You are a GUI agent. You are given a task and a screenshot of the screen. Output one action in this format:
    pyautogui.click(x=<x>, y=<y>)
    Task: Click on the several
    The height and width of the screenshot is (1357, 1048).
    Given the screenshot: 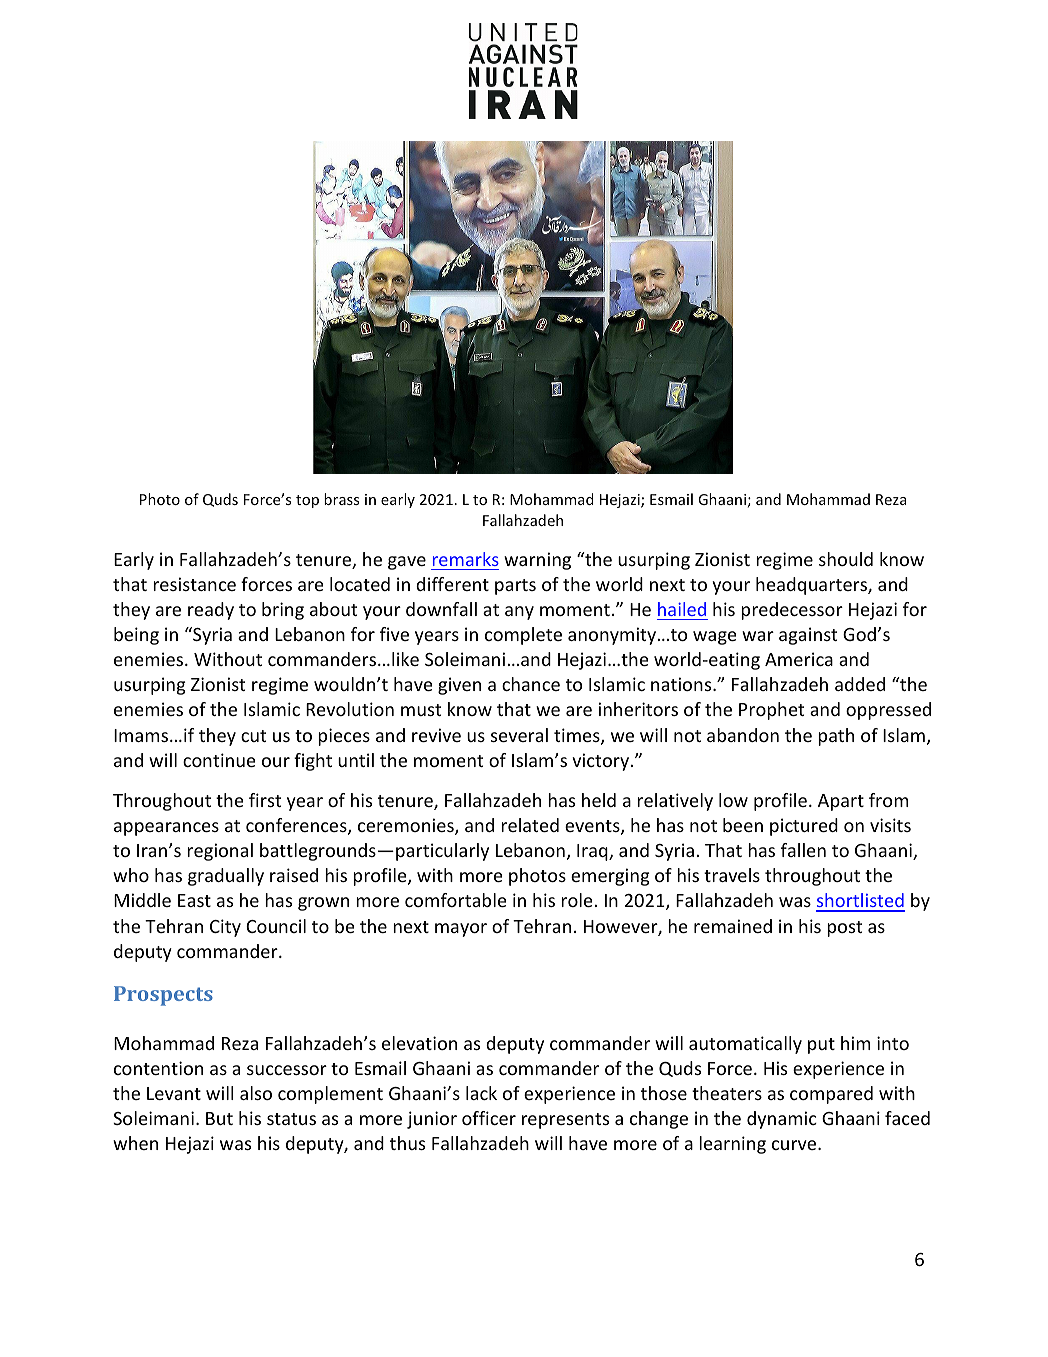 What is the action you would take?
    pyautogui.click(x=519, y=735)
